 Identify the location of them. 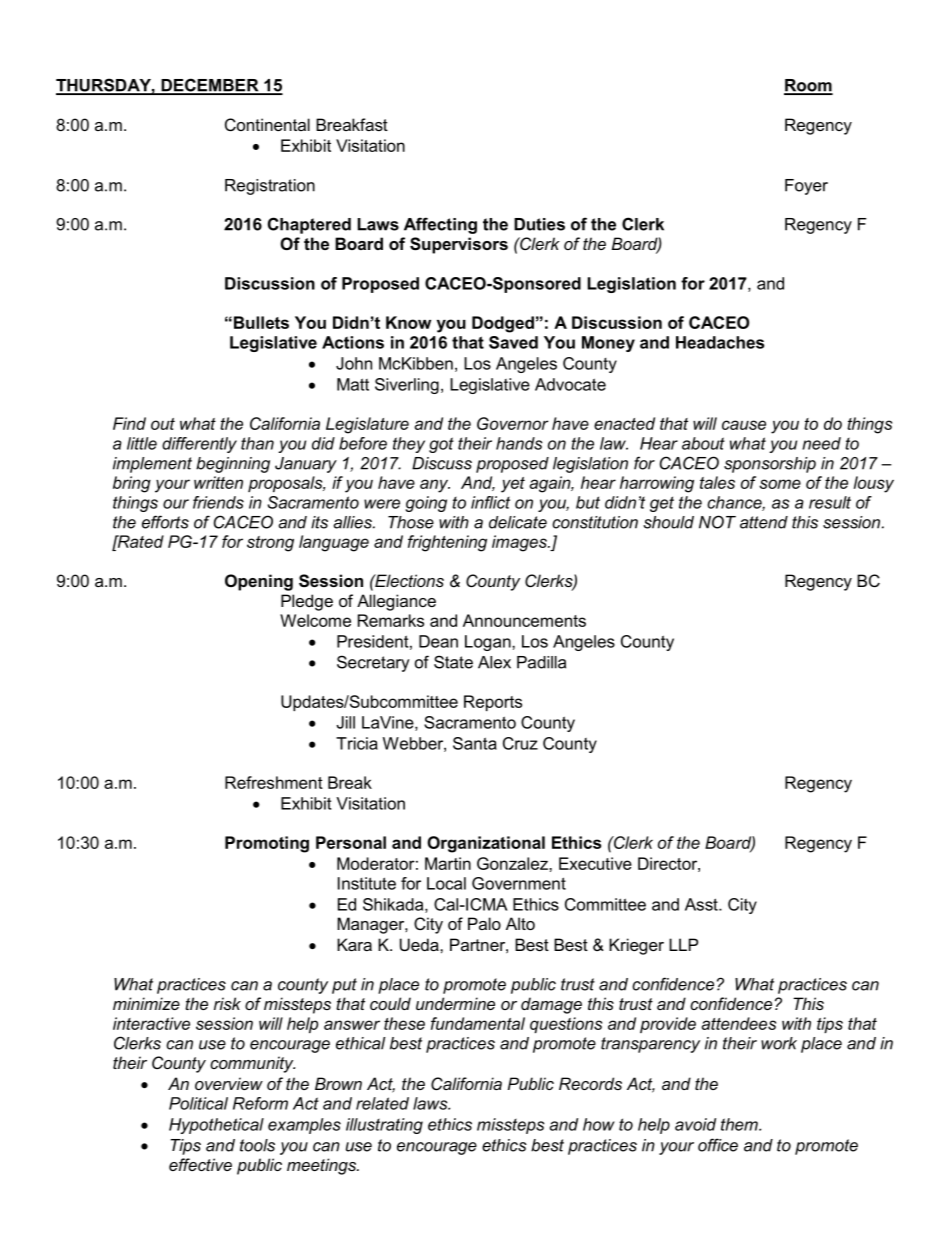
(740, 1124).
